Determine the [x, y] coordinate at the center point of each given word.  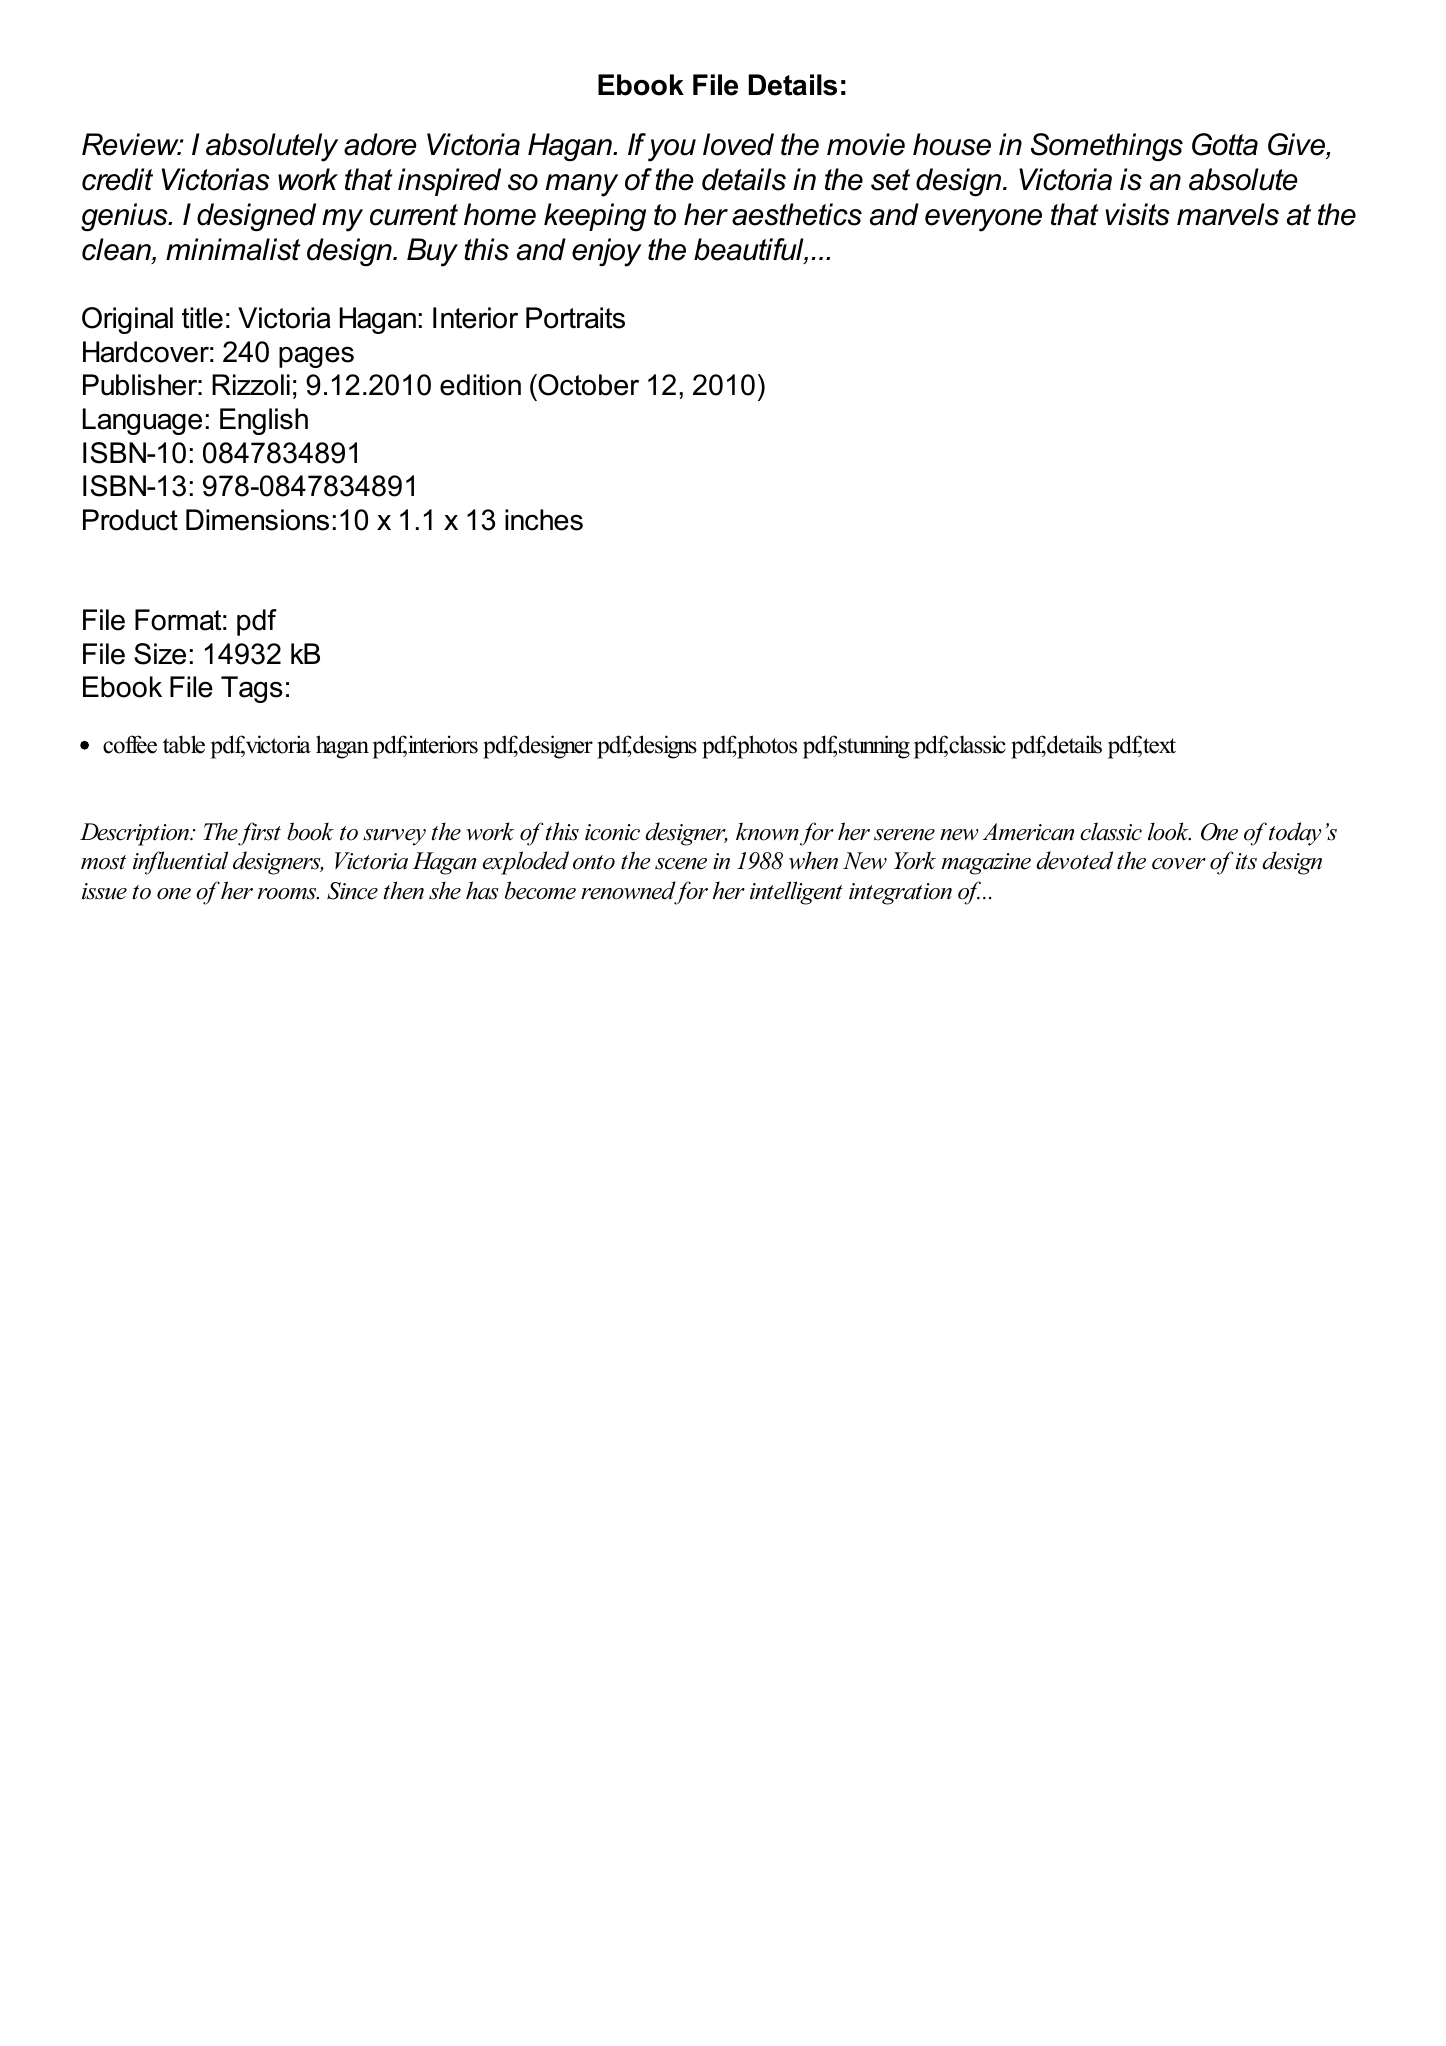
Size [160, 654]
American [1028, 832]
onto [594, 862]
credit [117, 179]
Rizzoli [251, 385]
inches [544, 520]
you [672, 150]
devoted [1074, 860]
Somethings [1107, 147]
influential [180, 863]
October [587, 385]
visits [1137, 214]
